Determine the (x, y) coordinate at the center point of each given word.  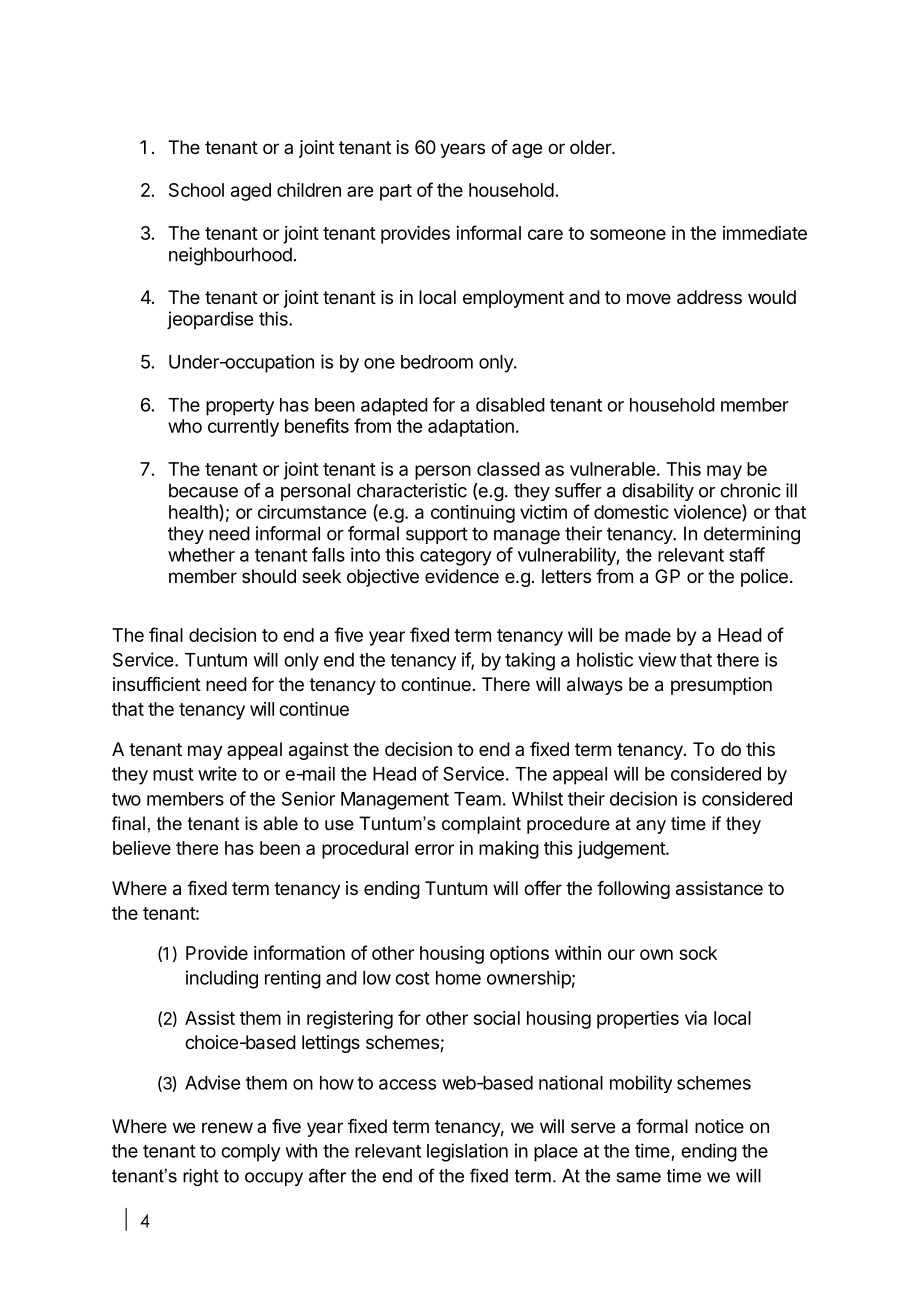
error (434, 849)
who (185, 426)
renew (227, 1127)
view (657, 659)
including (222, 979)
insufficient (157, 684)
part (396, 192)
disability (658, 492)
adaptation (471, 428)
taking (530, 661)
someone (628, 234)
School (196, 190)
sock (698, 953)
